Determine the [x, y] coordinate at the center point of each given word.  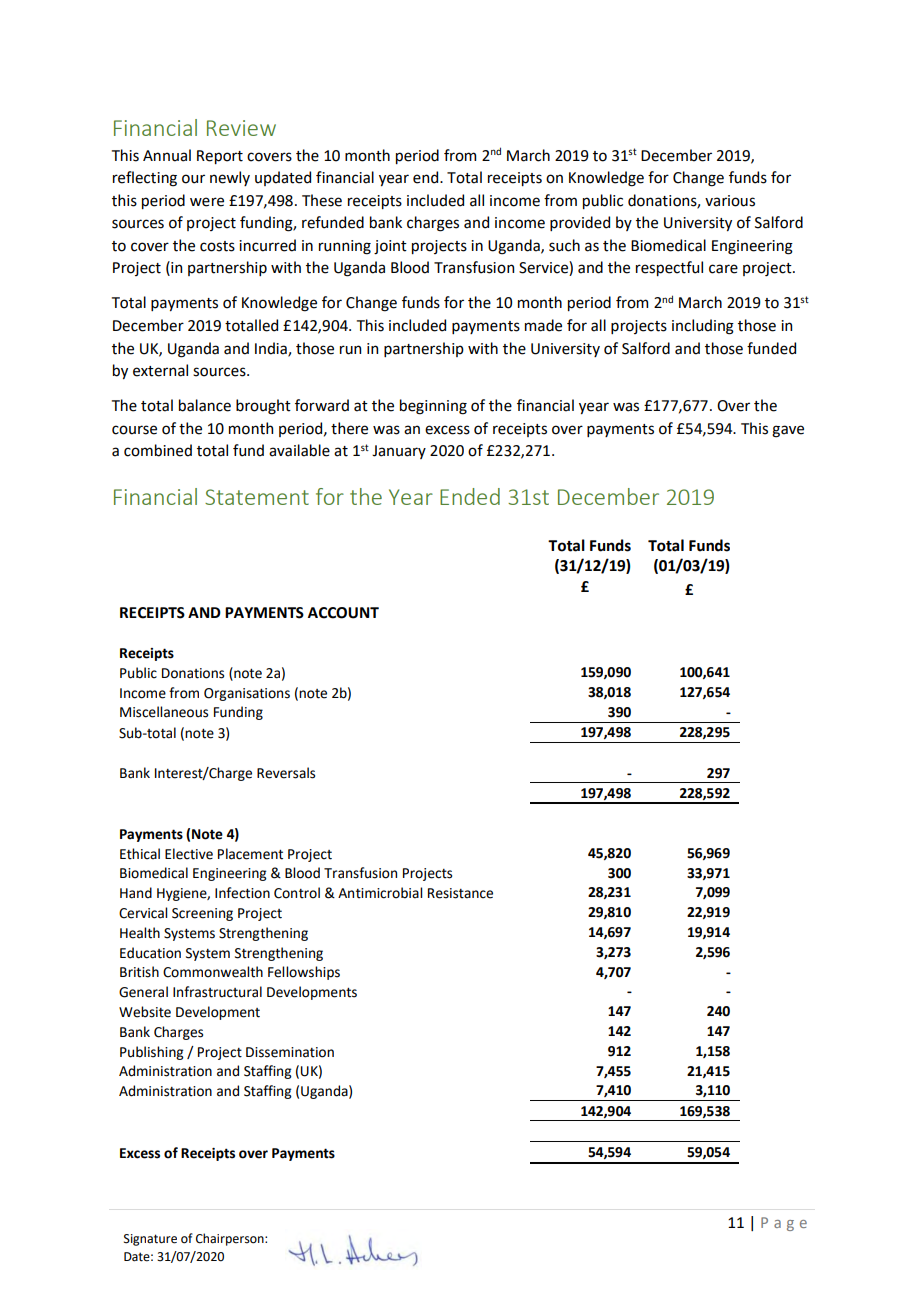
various [730, 201]
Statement [257, 497]
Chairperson [231, 1239]
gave [788, 431]
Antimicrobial [380, 893]
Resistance [460, 893]
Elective [189, 854]
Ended [470, 496]
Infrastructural [217, 992]
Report [220, 157]
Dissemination [290, 1052]
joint [390, 247]
